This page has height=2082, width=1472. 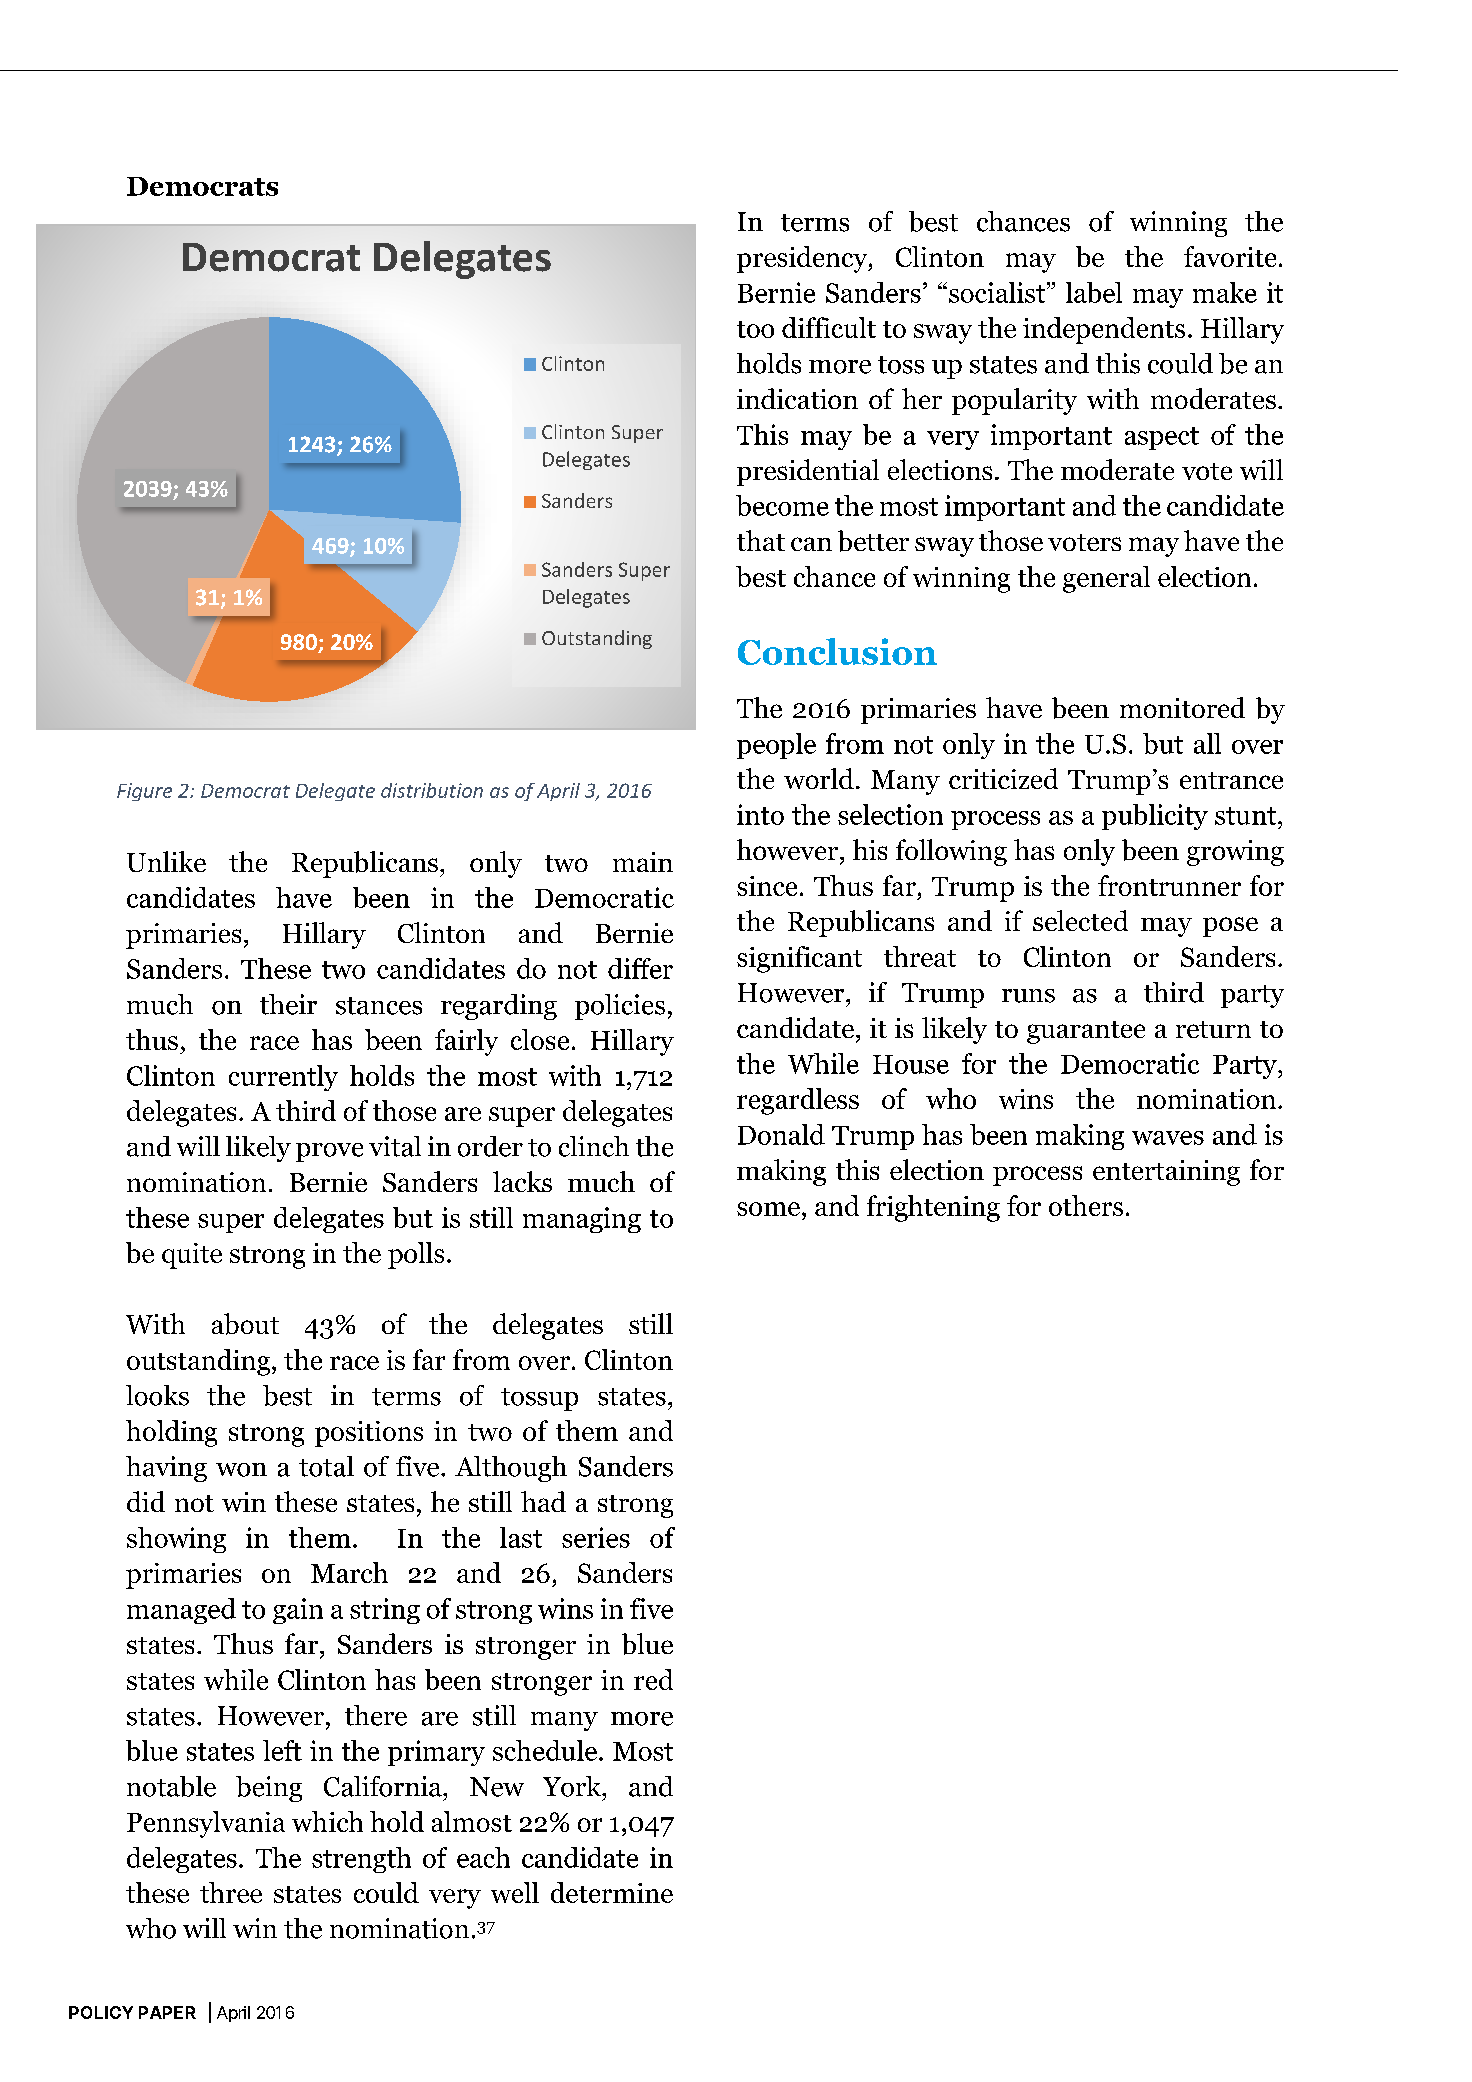 I want to click on Figure, so click(x=144, y=792).
